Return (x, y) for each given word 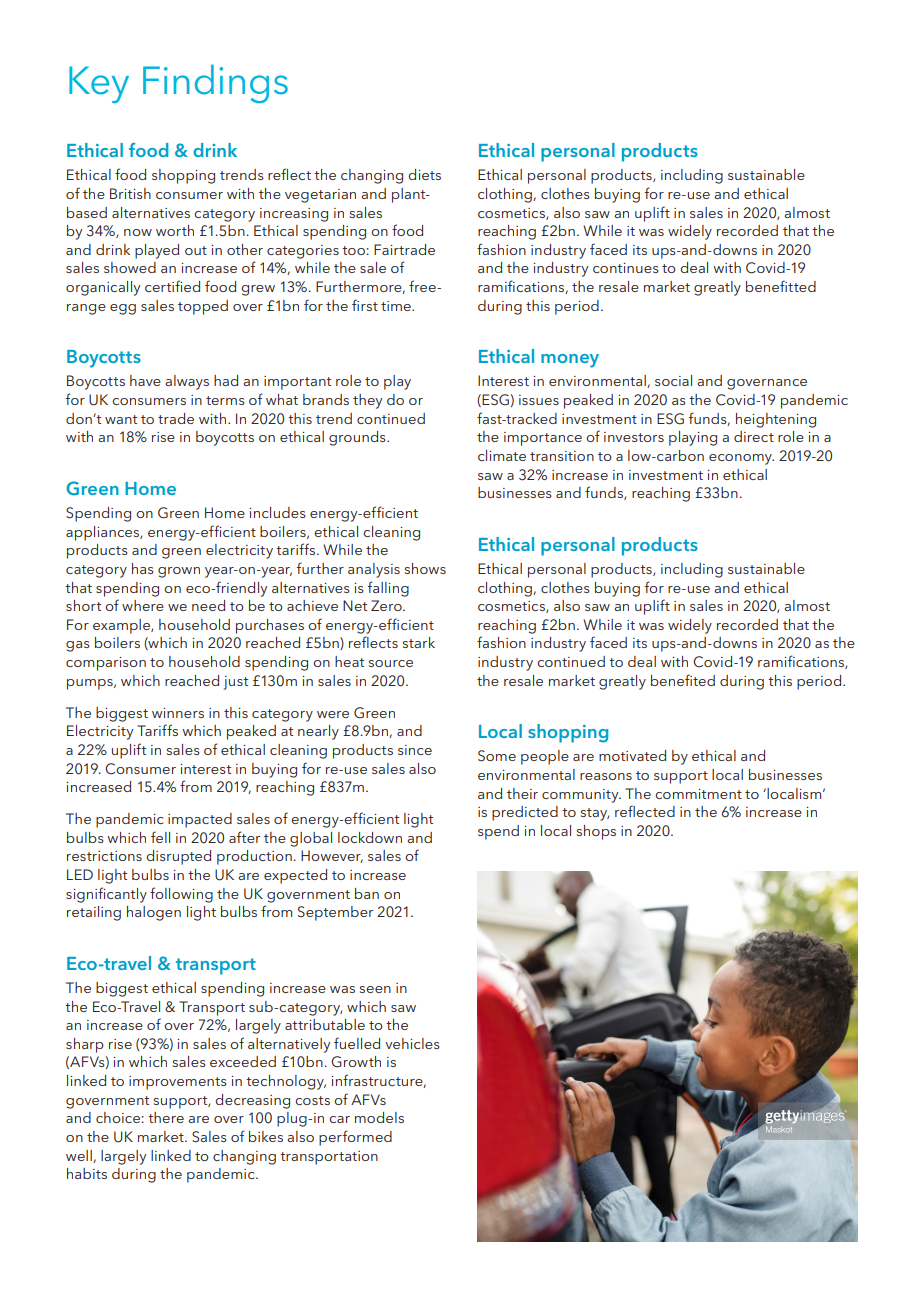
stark (419, 642)
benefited (683, 680)
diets (424, 174)
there (166, 1117)
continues (626, 268)
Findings (215, 83)
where (143, 605)
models (379, 1117)
